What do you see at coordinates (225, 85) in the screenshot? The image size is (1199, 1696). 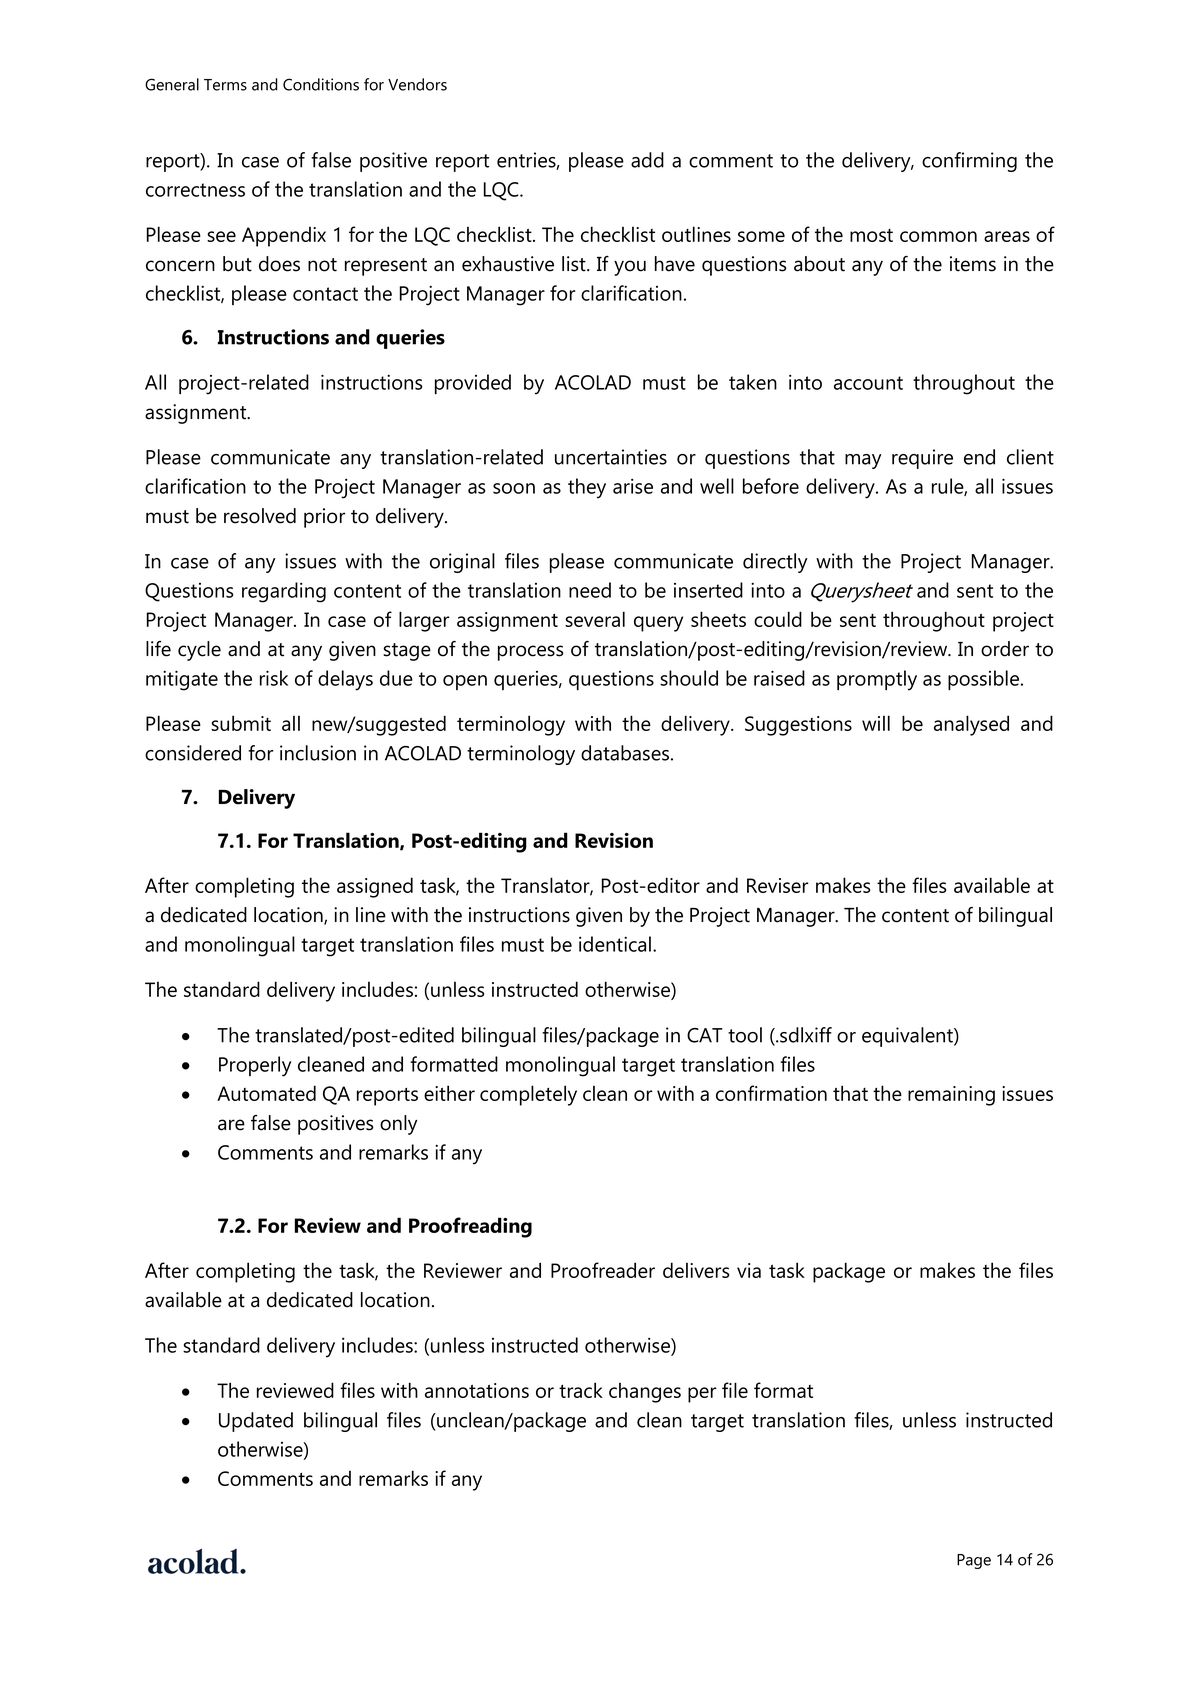 I see `Terms` at bounding box center [225, 85].
